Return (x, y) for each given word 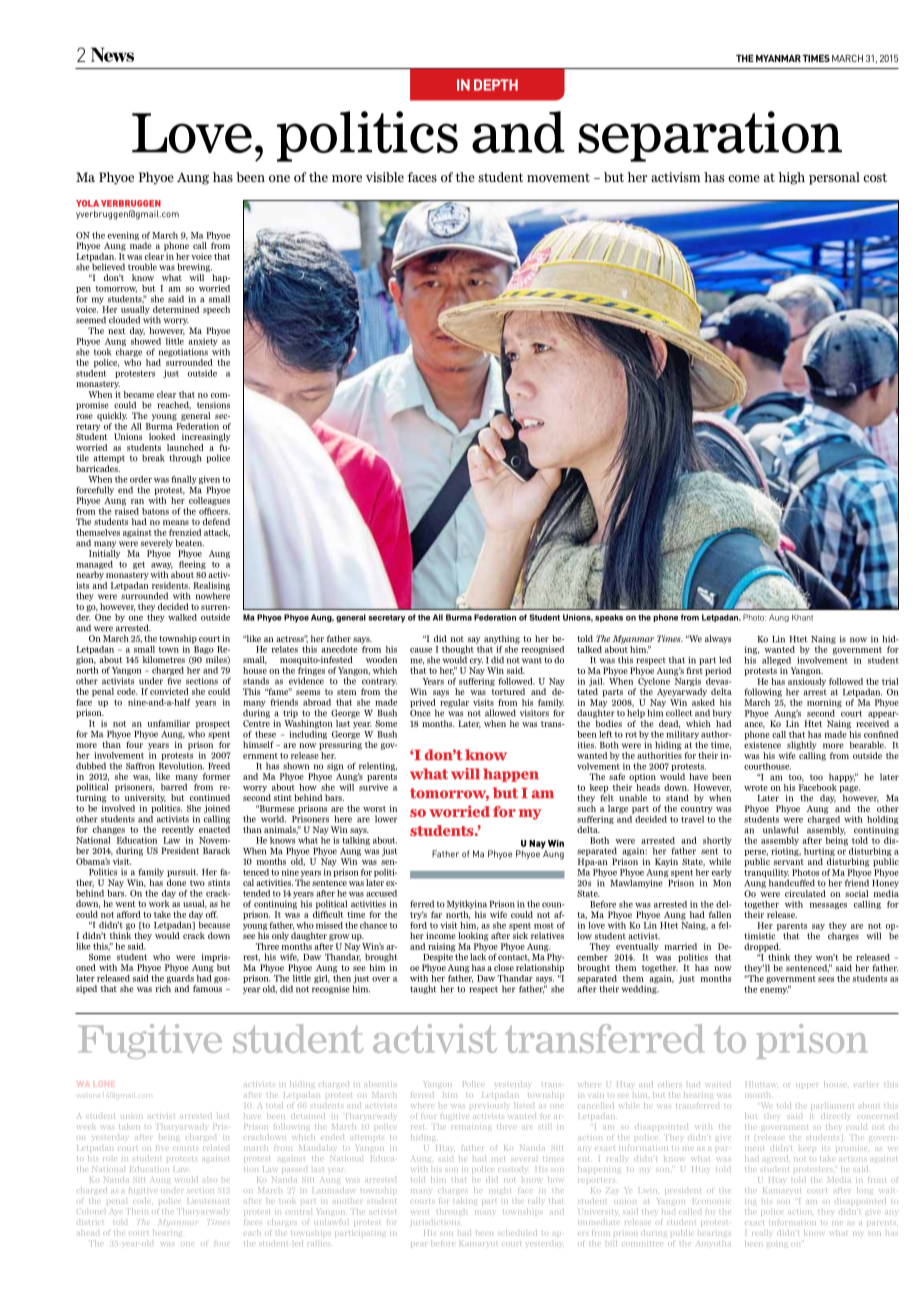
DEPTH (496, 85)
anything (502, 639)
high (791, 178)
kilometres (164, 659)
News (112, 54)
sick (520, 935)
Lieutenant (208, 1201)
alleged (776, 661)
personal (834, 178)
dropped (762, 947)
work (159, 903)
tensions (213, 405)
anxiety (203, 343)
